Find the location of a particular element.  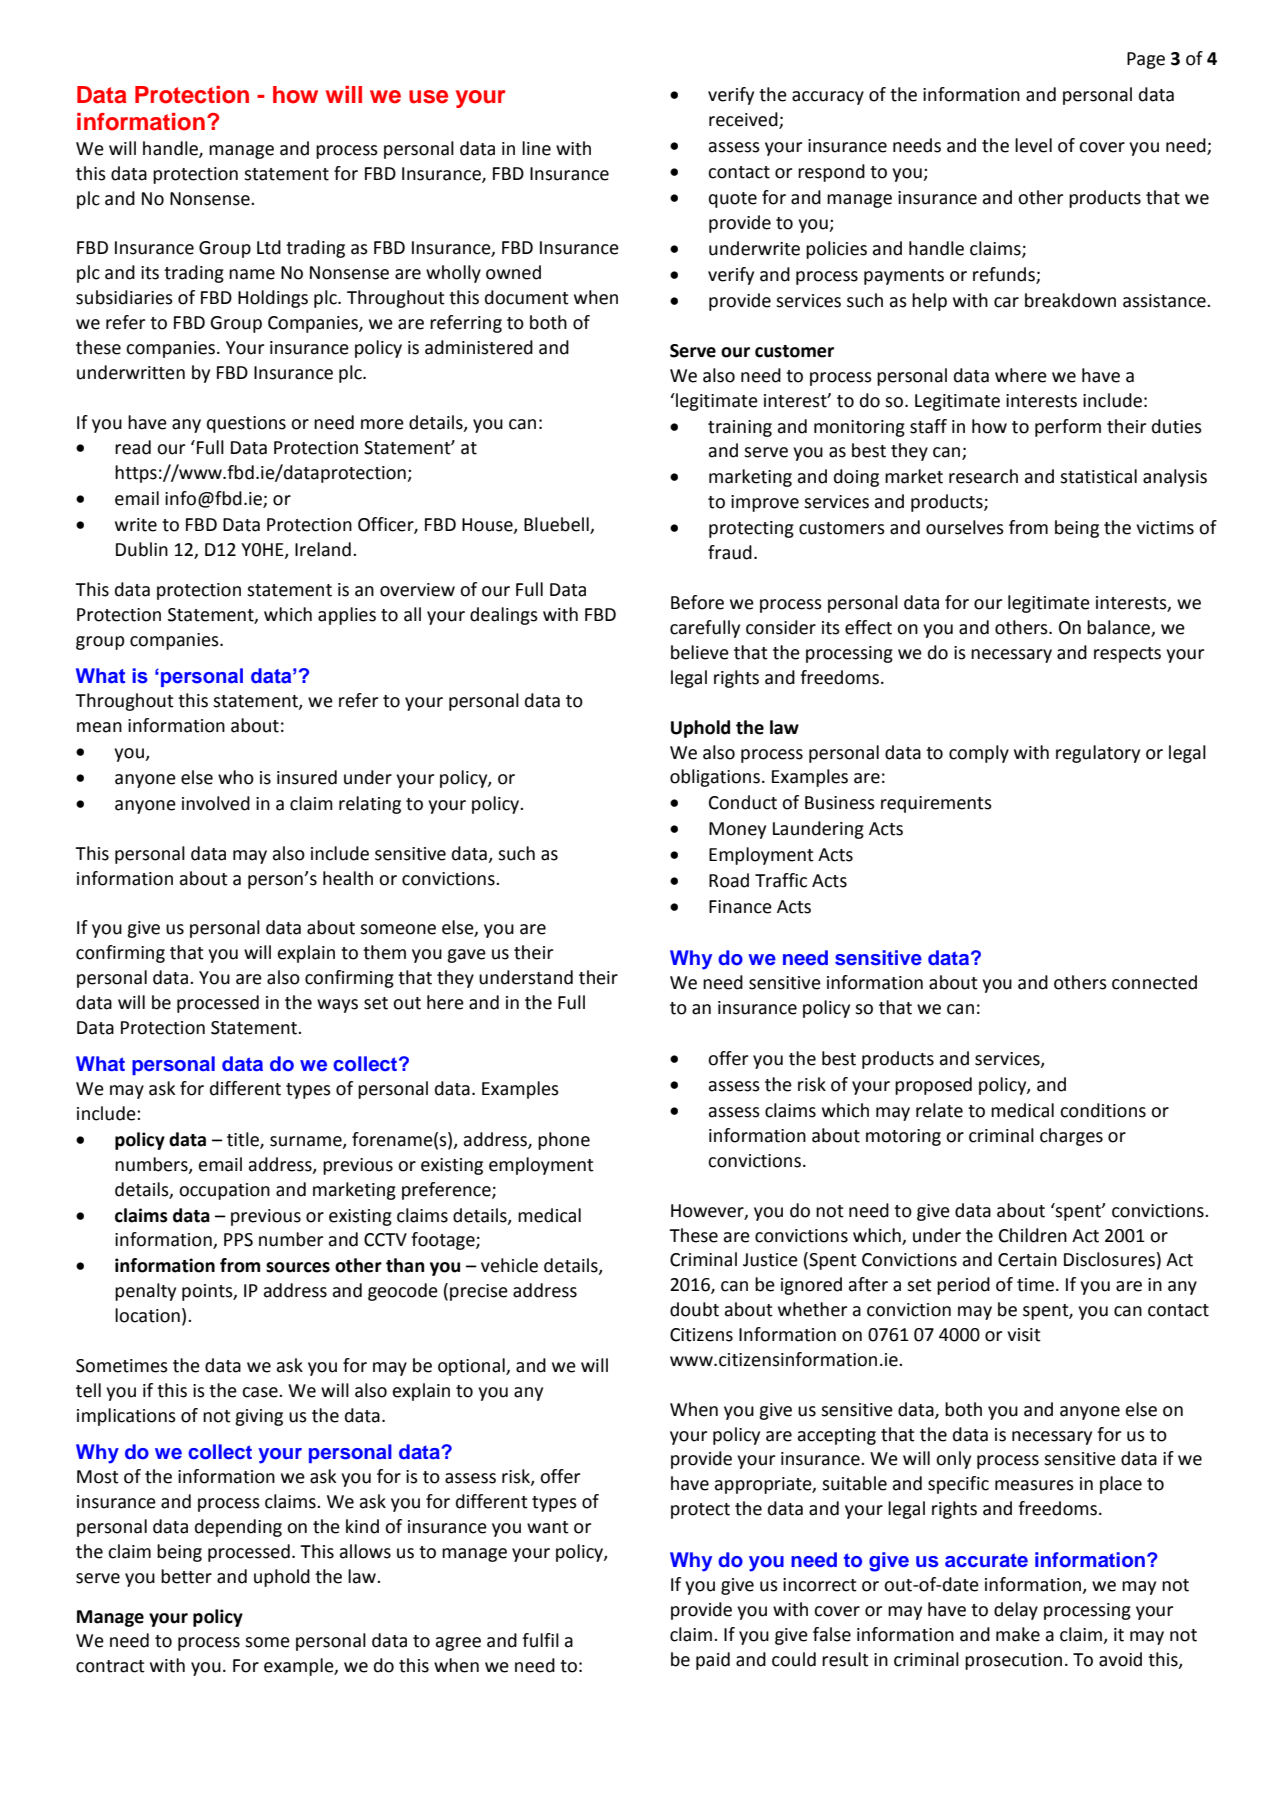

Ltd is located at coordinates (269, 247).
